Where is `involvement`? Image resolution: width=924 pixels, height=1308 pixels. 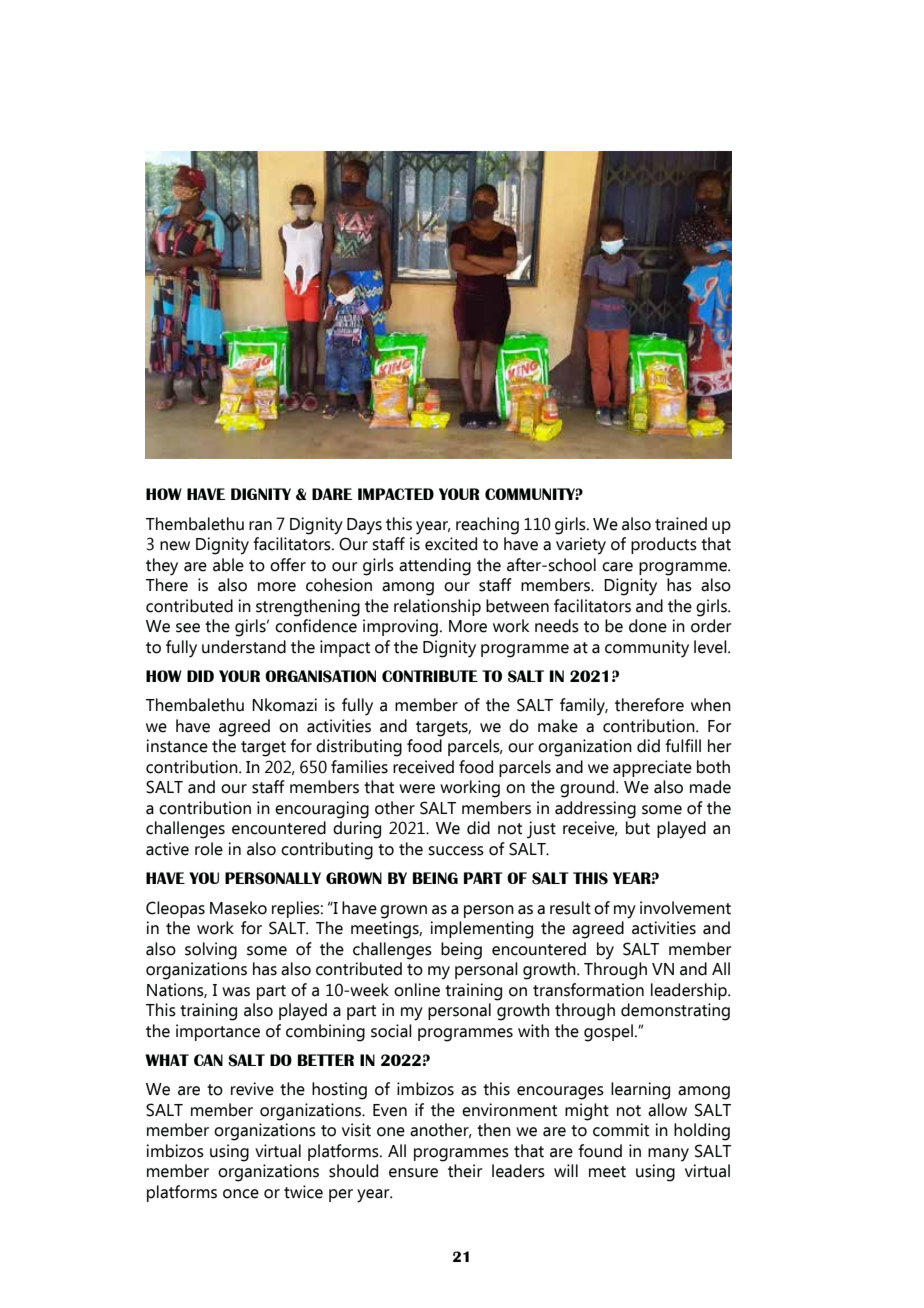 involvement is located at coordinates (685, 908).
